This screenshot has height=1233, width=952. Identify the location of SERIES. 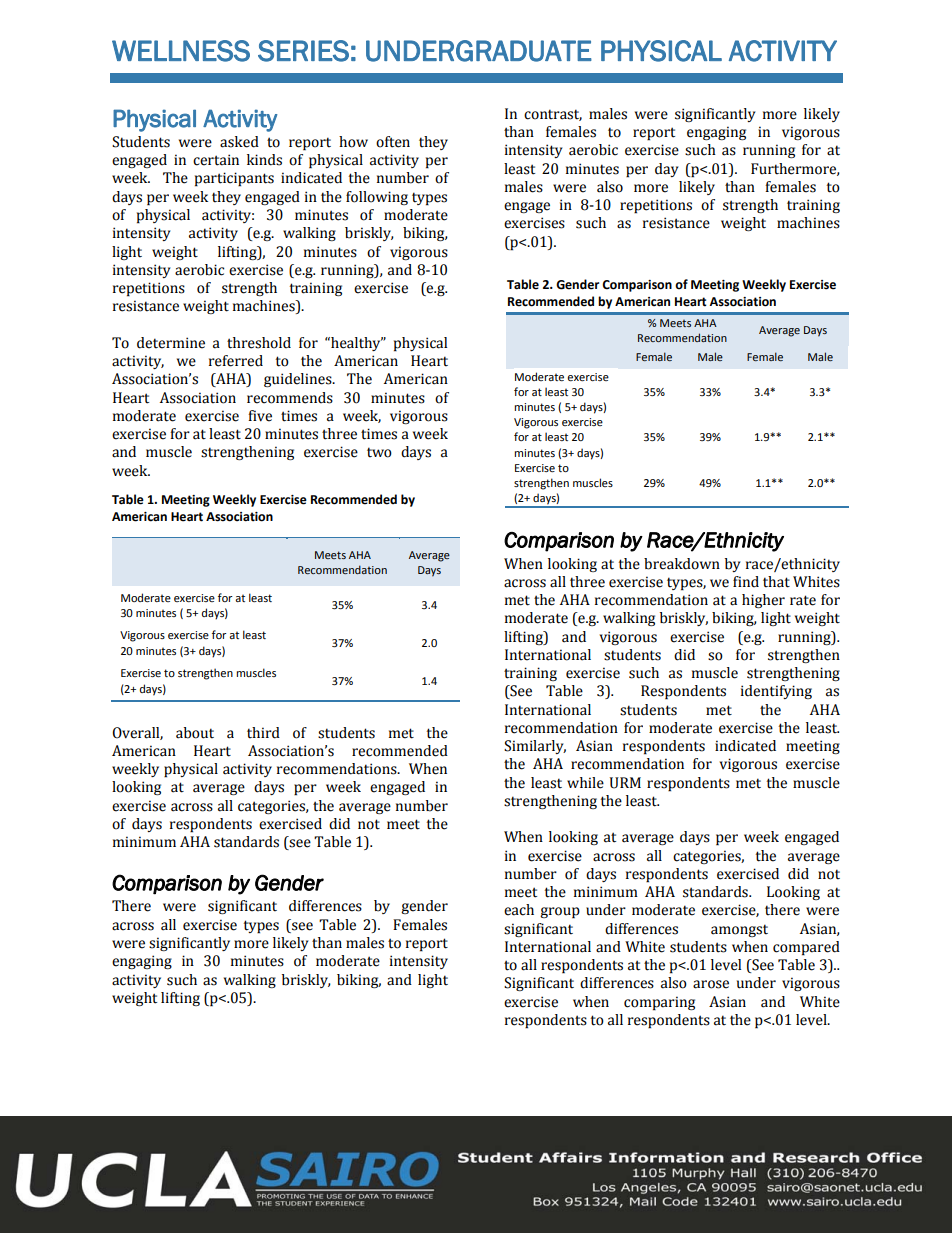
(303, 51).
